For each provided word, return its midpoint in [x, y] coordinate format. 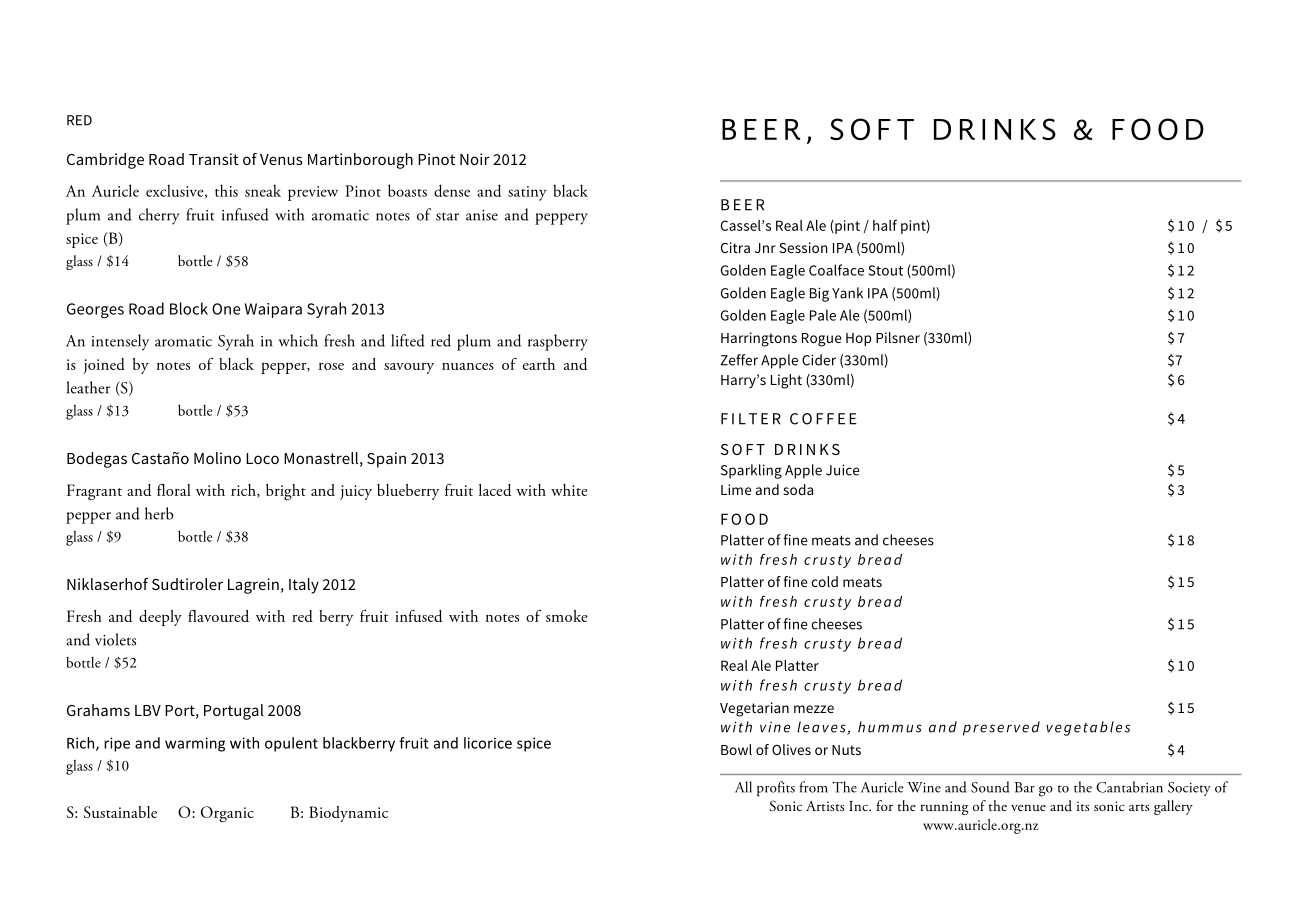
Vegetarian [754, 709]
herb [159, 513]
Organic [227, 814]
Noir [475, 159]
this [226, 190]
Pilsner [898, 337]
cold [824, 581]
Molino [217, 458]
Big [819, 294]
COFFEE [823, 419]
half [885, 225]
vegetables [1088, 728]
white [569, 490]
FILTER [751, 419]
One [226, 309]
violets [115, 639]
